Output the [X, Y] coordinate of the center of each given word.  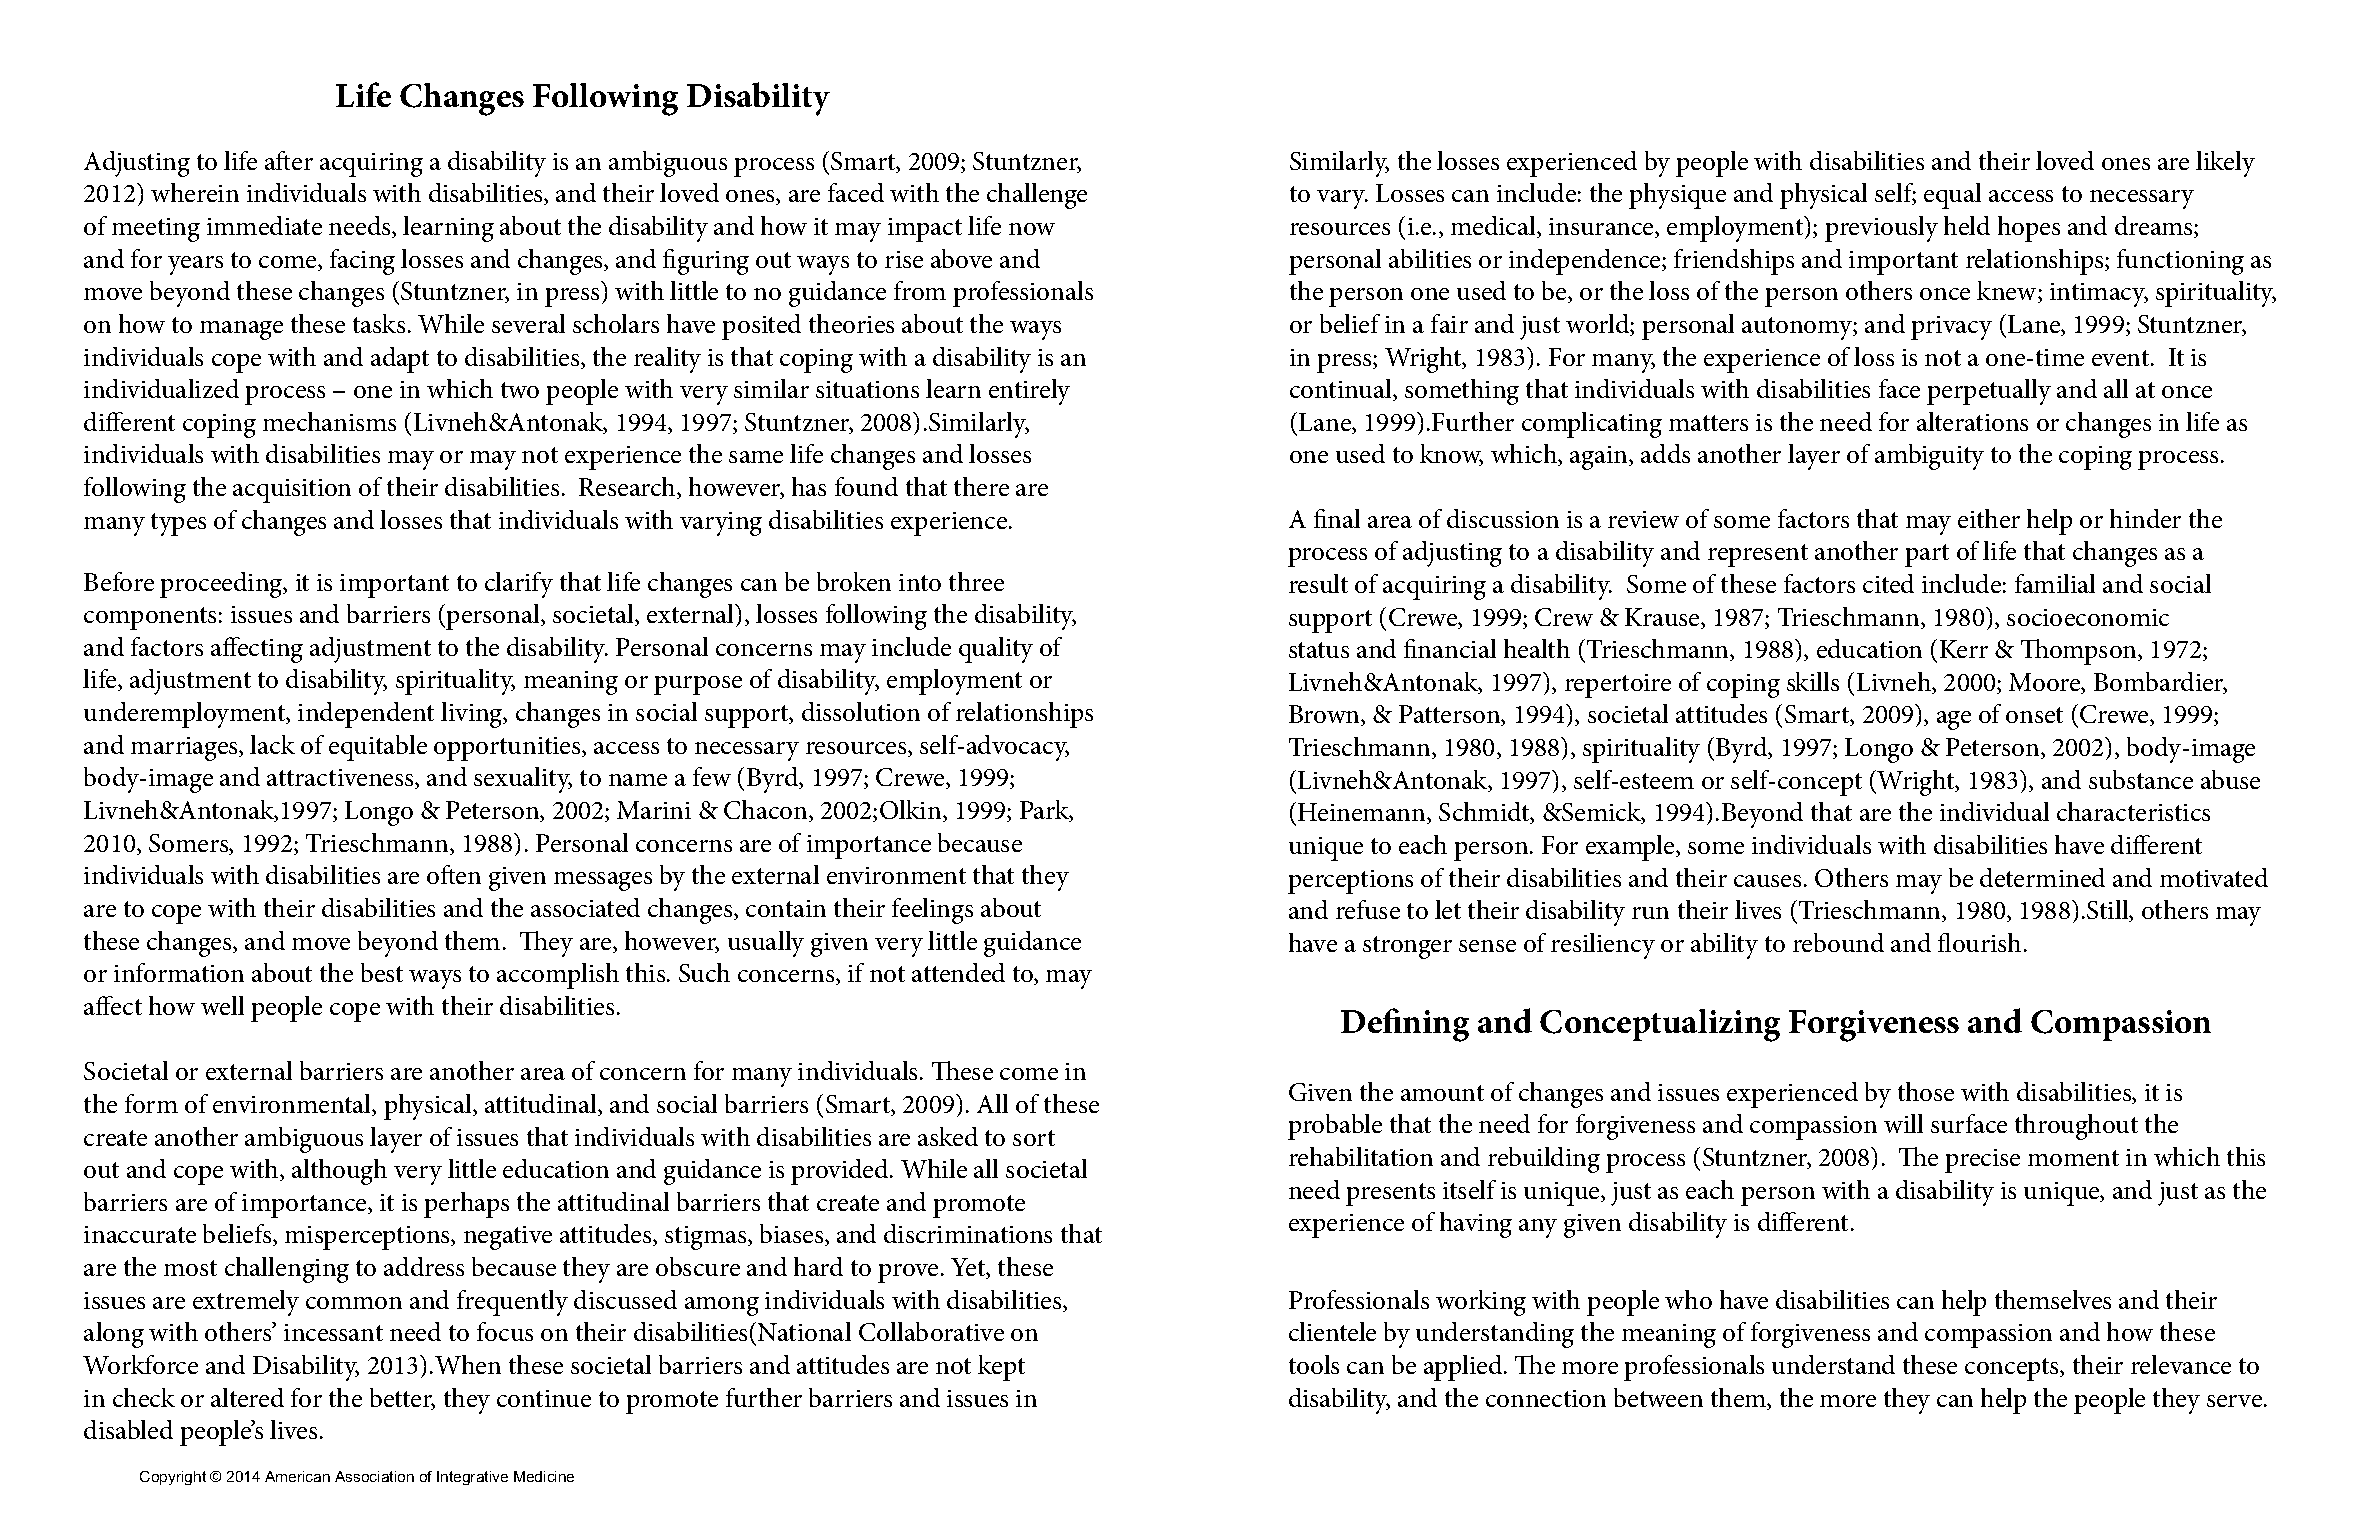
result [1318, 583]
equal [1952, 196]
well [222, 1005]
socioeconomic [2088, 617]
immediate [264, 225]
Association [374, 1476]
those [1926, 1091]
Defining [1405, 1025]
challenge [1037, 196]
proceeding [222, 585]
